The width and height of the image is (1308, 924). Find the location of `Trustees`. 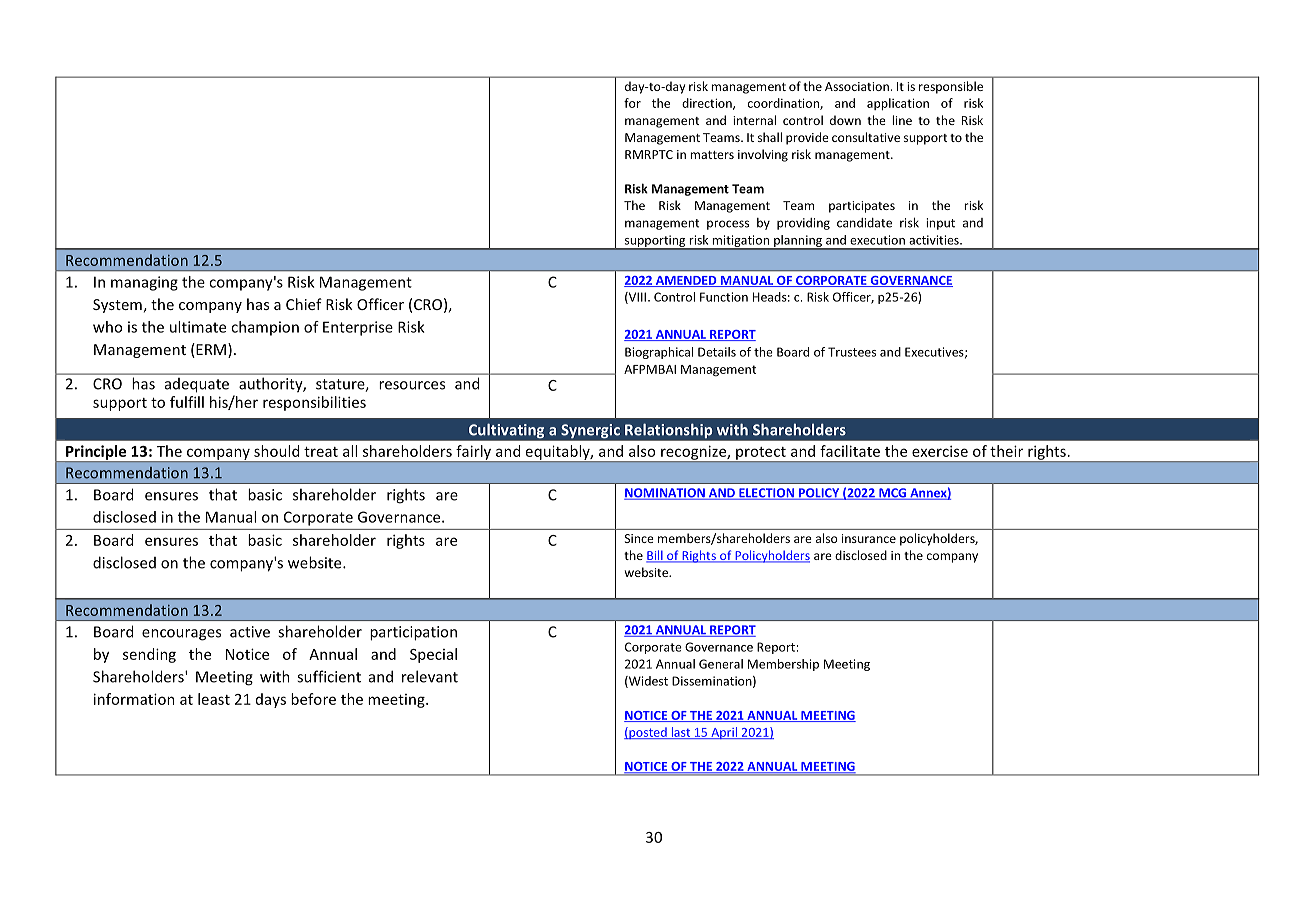

Trustees is located at coordinates (852, 352).
